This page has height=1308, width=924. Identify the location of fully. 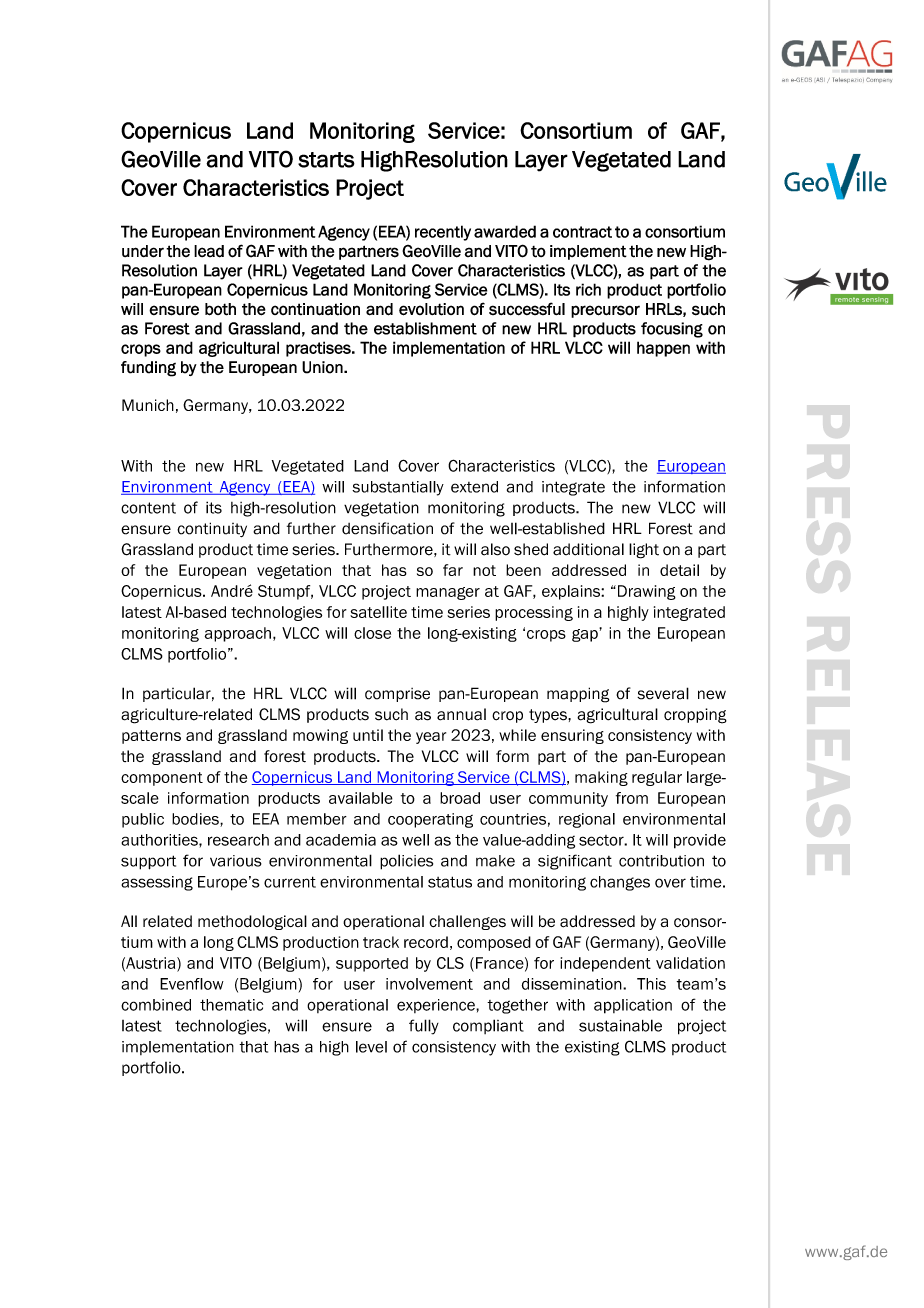
(424, 1027).
